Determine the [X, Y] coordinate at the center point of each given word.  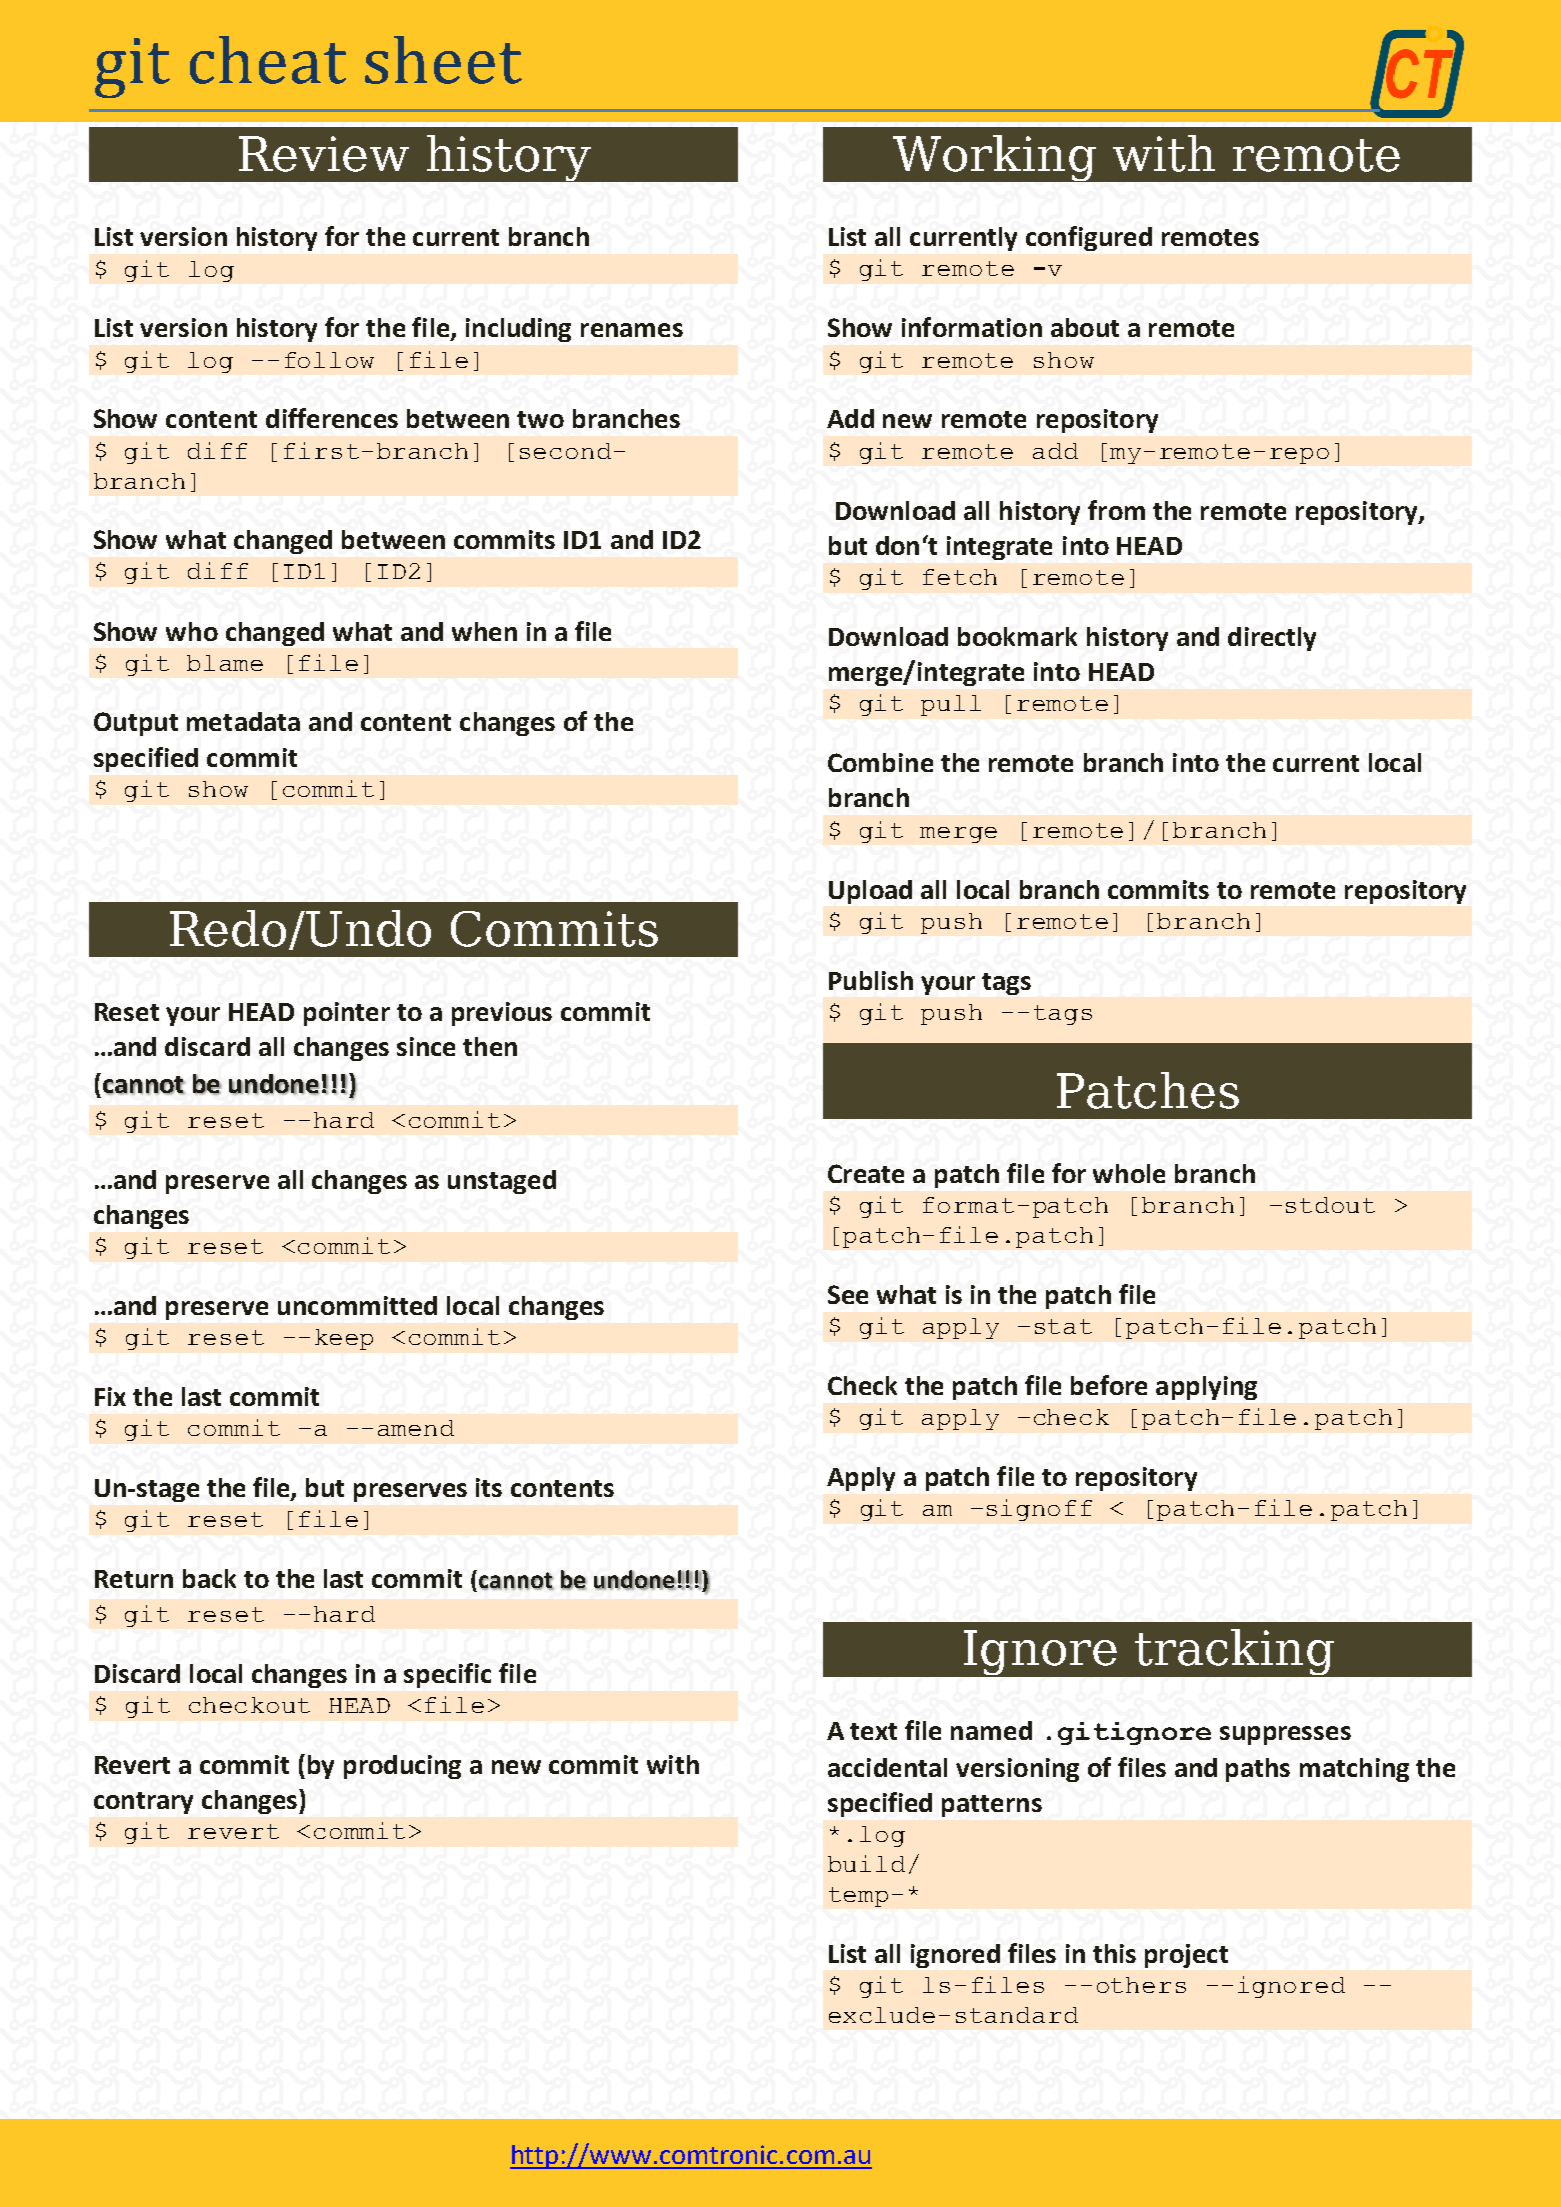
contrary [143, 1803]
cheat [268, 60]
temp [858, 1897]
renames [632, 330]
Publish [871, 980]
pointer [347, 1014]
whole [1129, 1173]
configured [1089, 238]
